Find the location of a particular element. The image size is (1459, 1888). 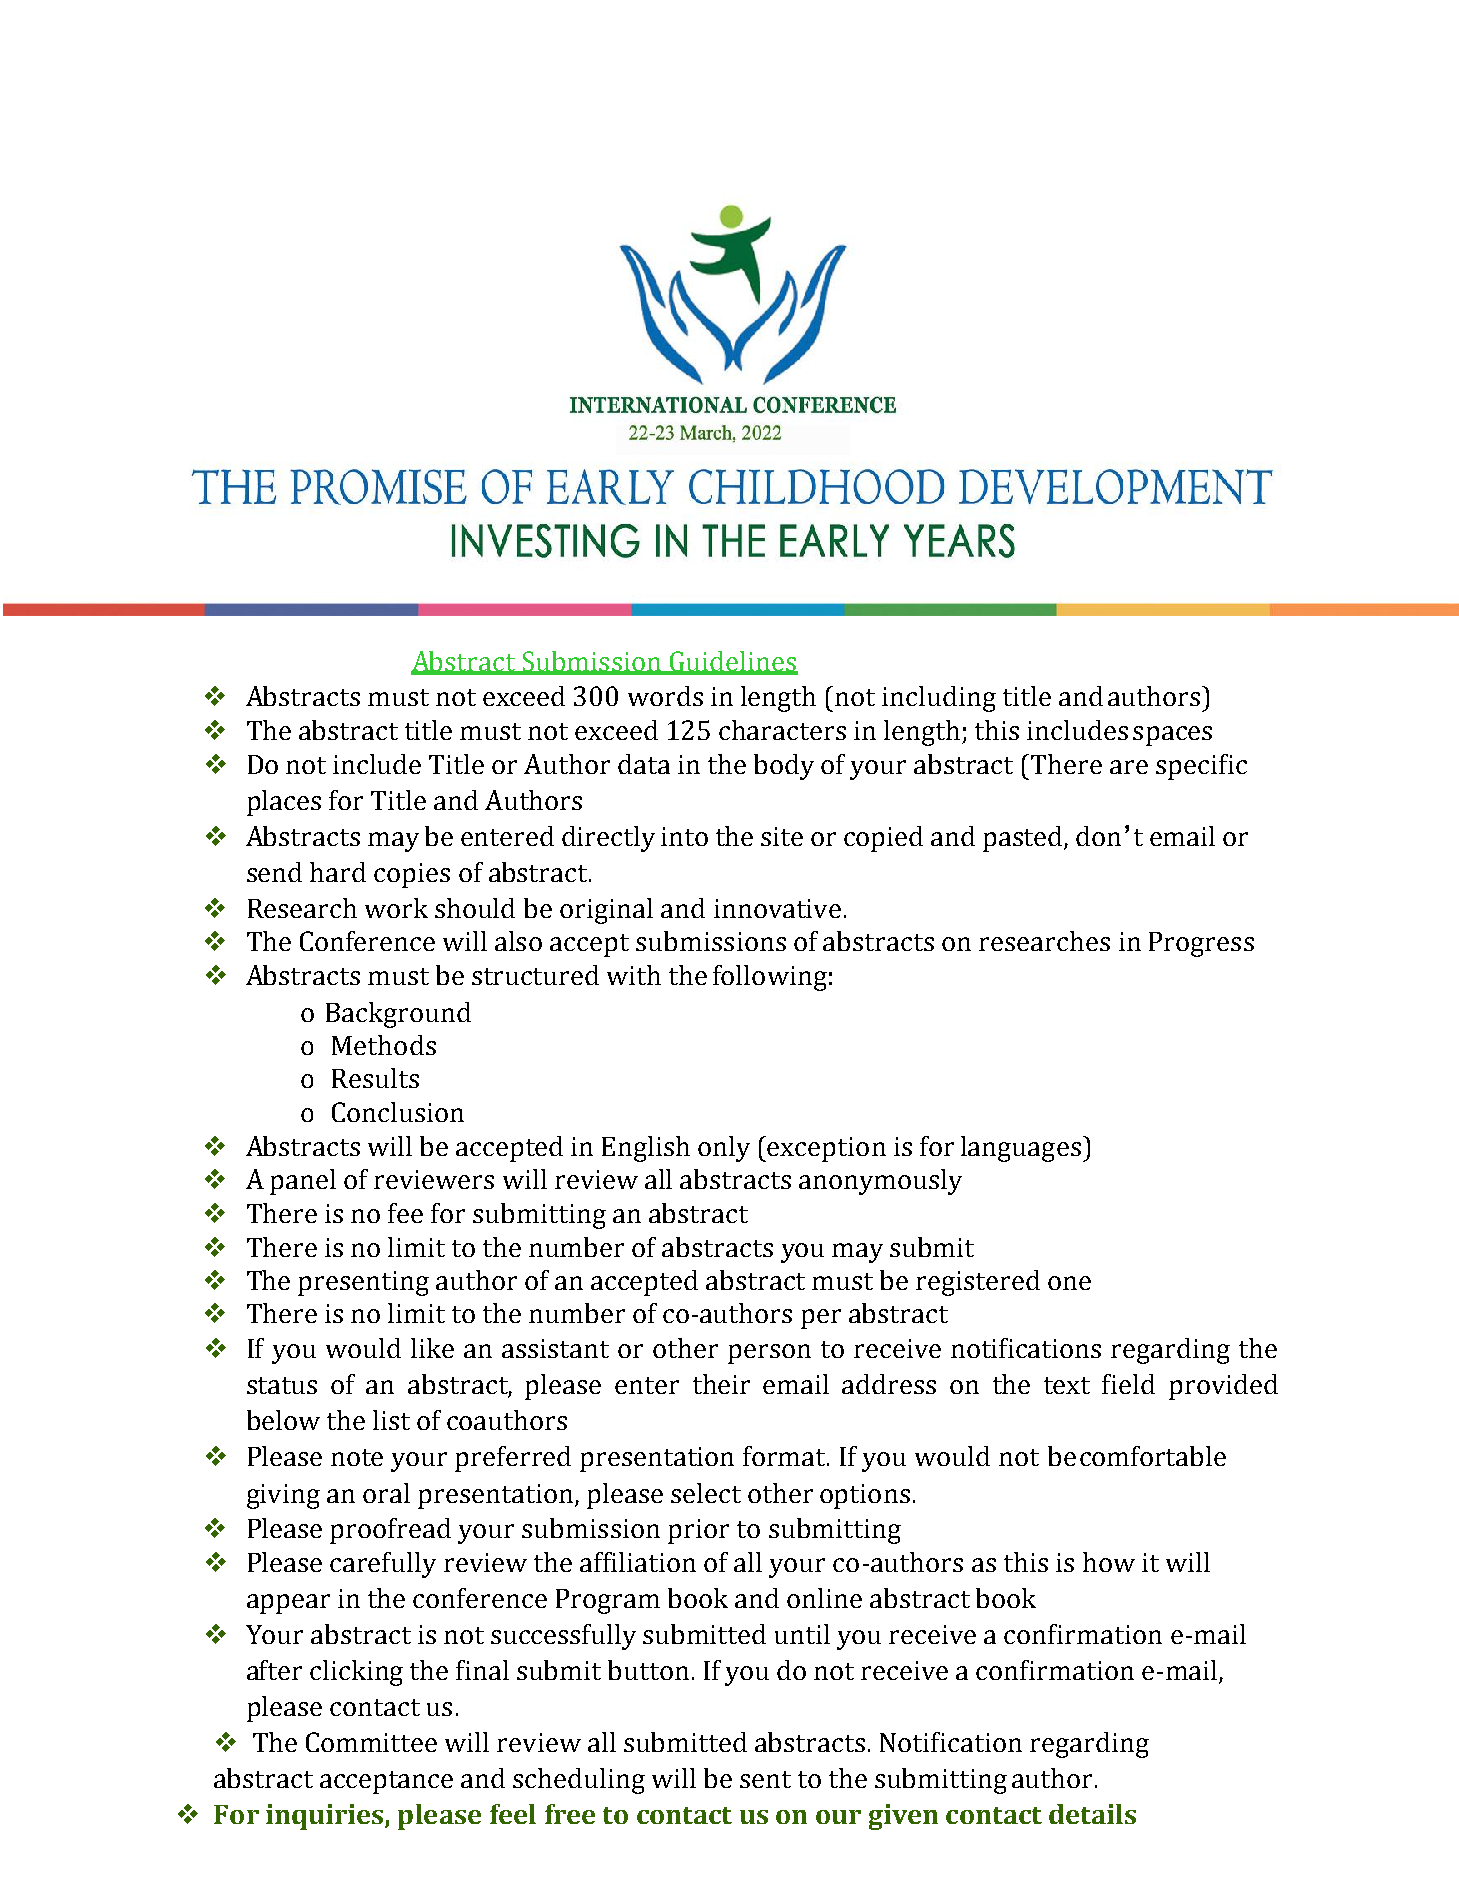

prior is located at coordinates (698, 1531).
